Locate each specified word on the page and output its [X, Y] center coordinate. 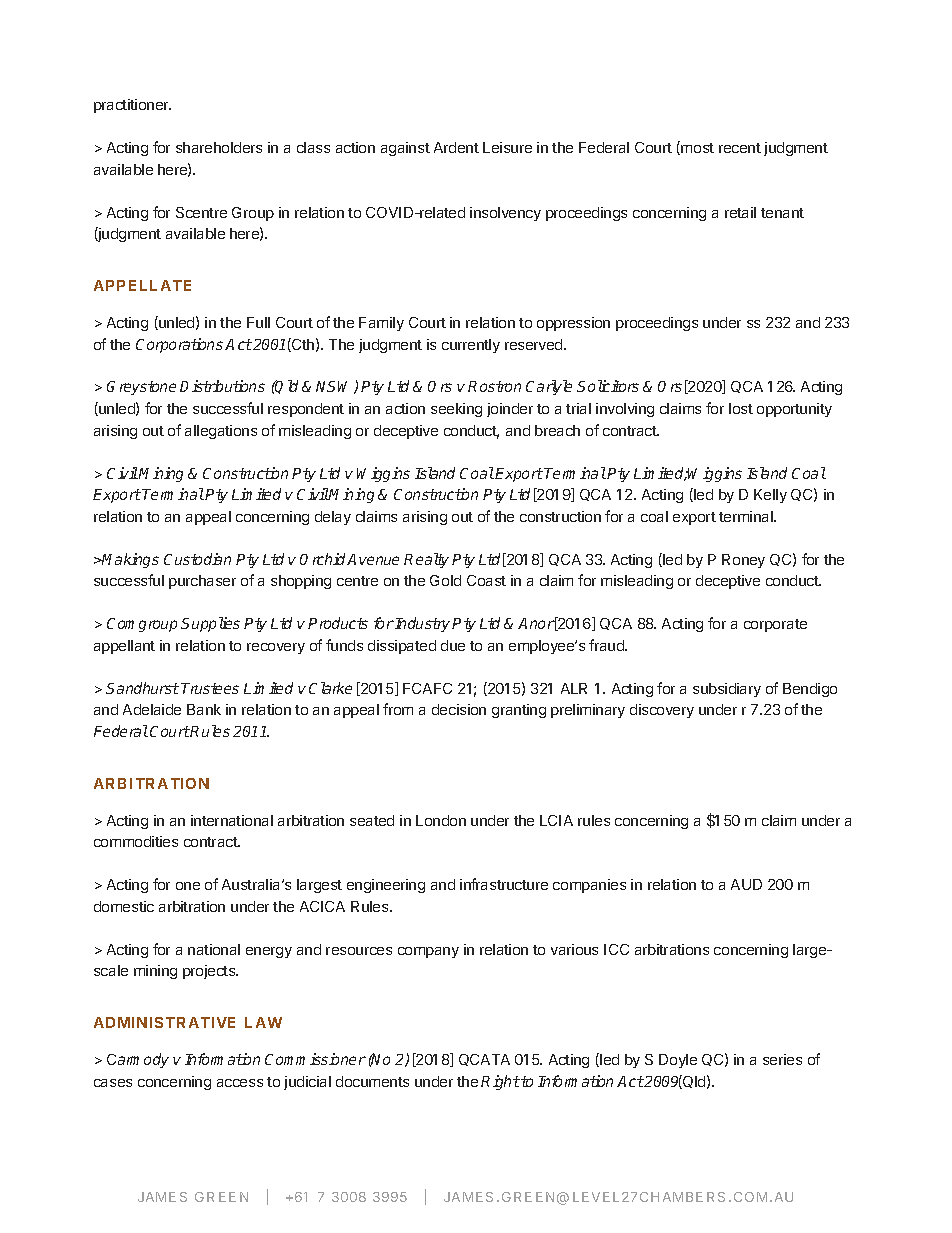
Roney [743, 561]
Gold [445, 580]
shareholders [219, 147]
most [696, 148]
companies [589, 886]
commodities [136, 841]
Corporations [181, 345]
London [441, 820]
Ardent [456, 147]
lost [741, 408]
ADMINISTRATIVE [164, 1022]
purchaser [202, 582]
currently [471, 346]
